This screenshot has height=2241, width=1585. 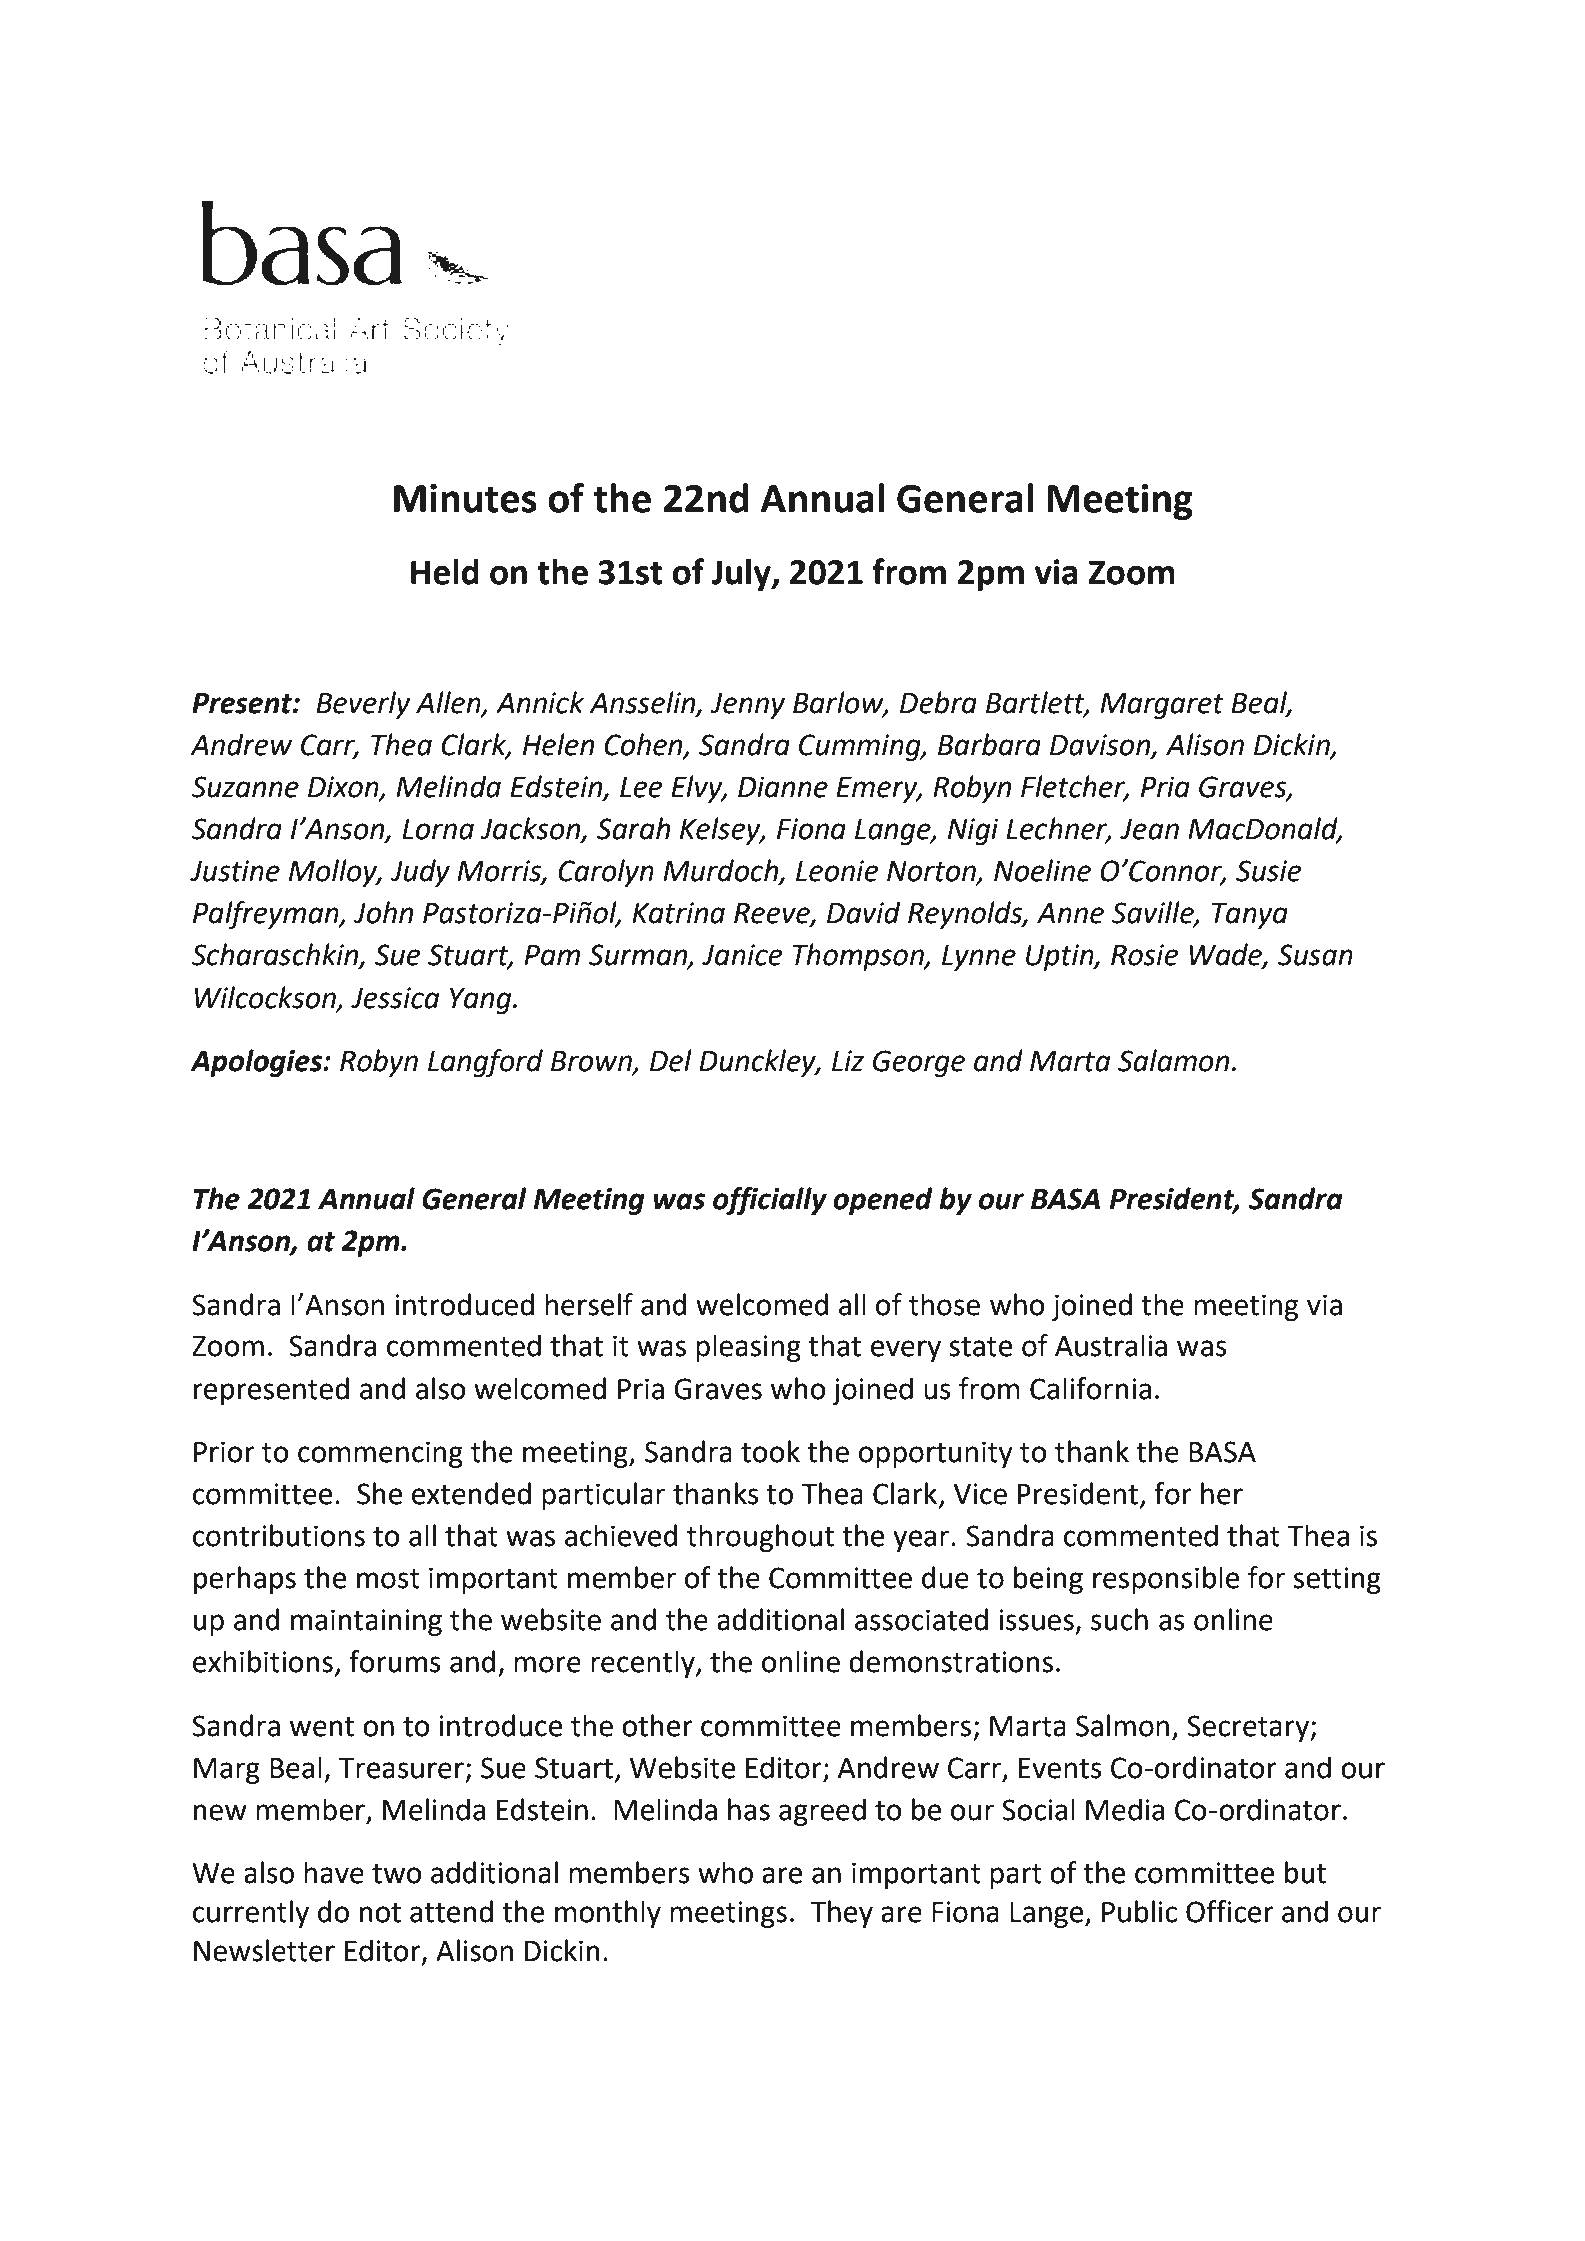 I want to click on They, so click(x=842, y=1914).
